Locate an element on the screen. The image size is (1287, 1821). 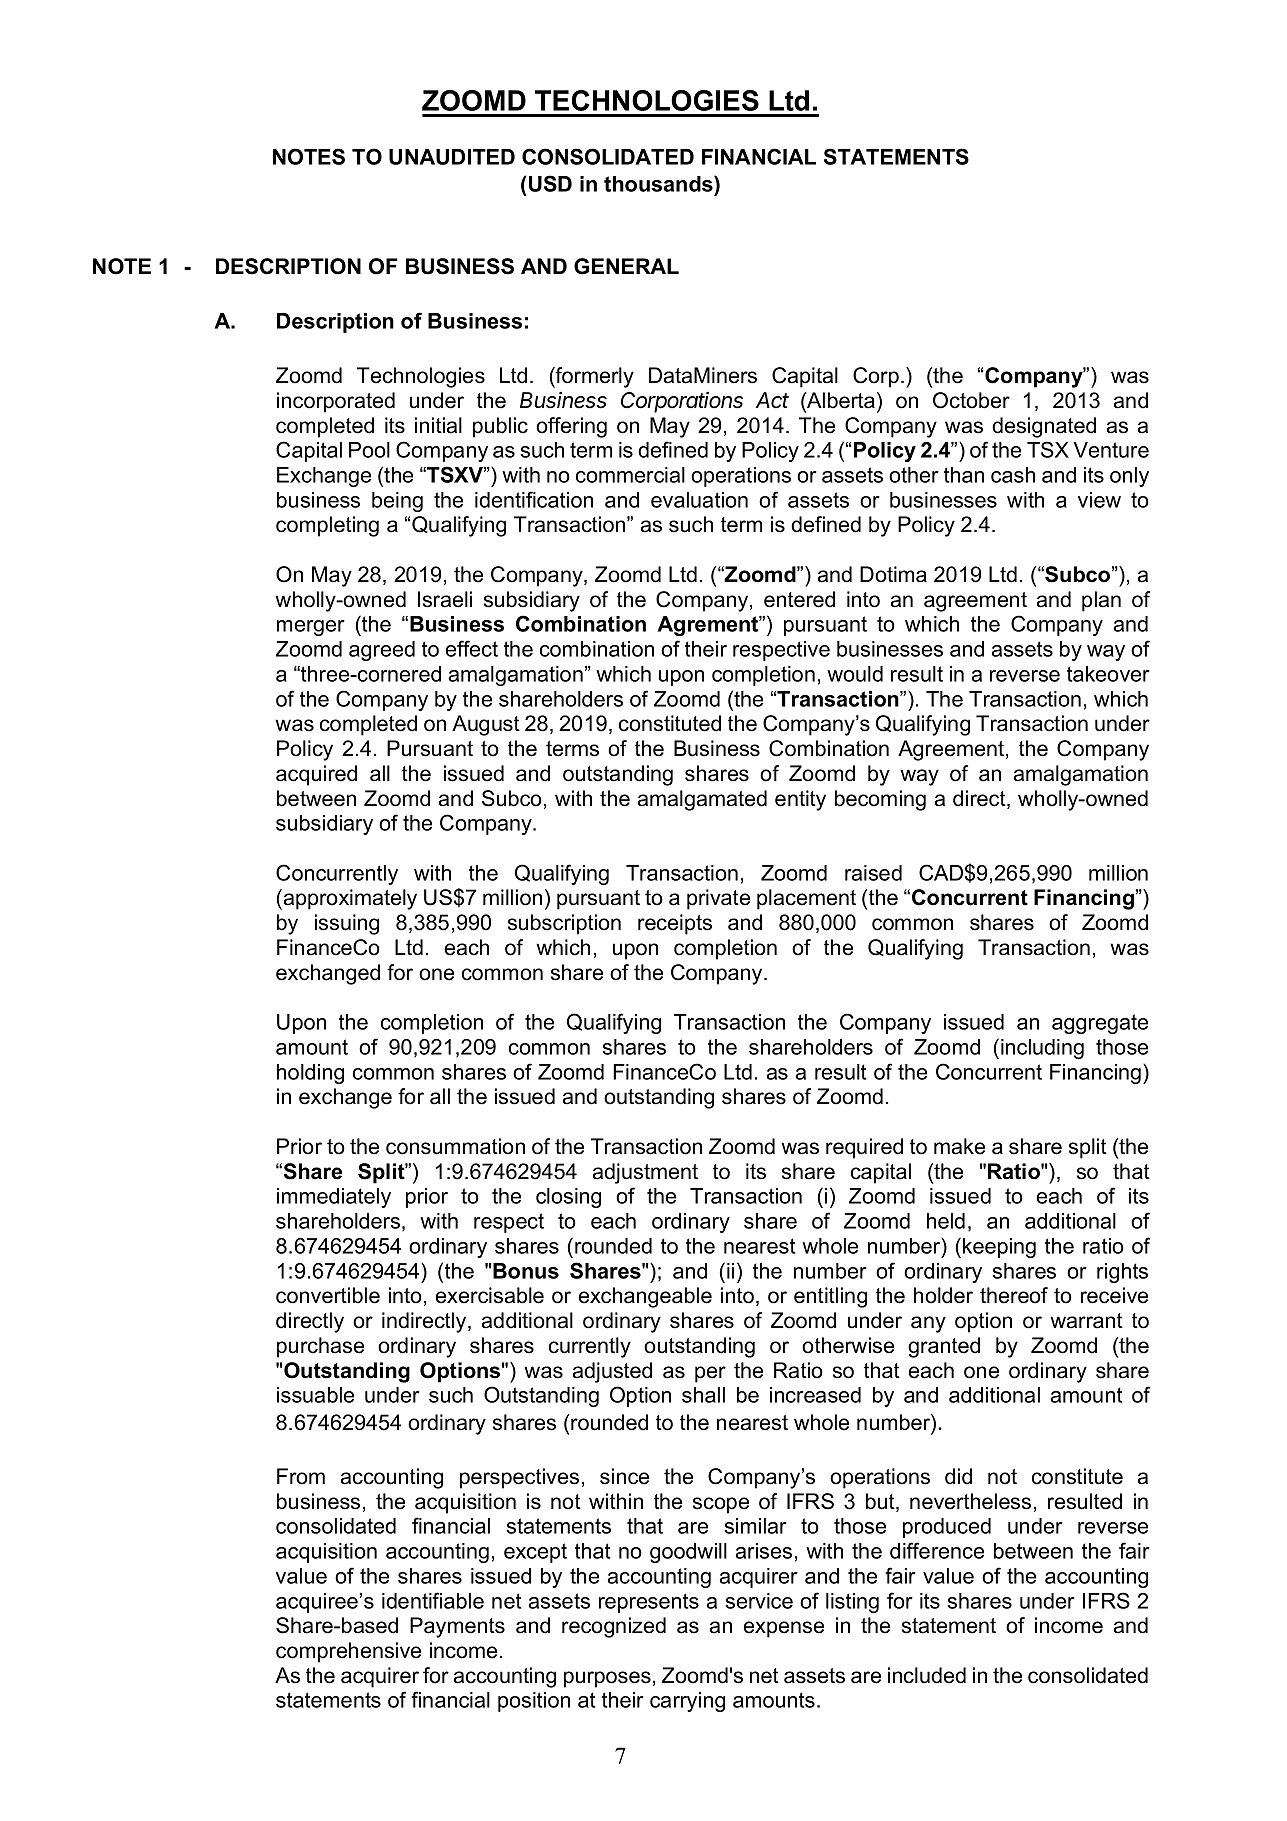
USD is located at coordinates (550, 183).
